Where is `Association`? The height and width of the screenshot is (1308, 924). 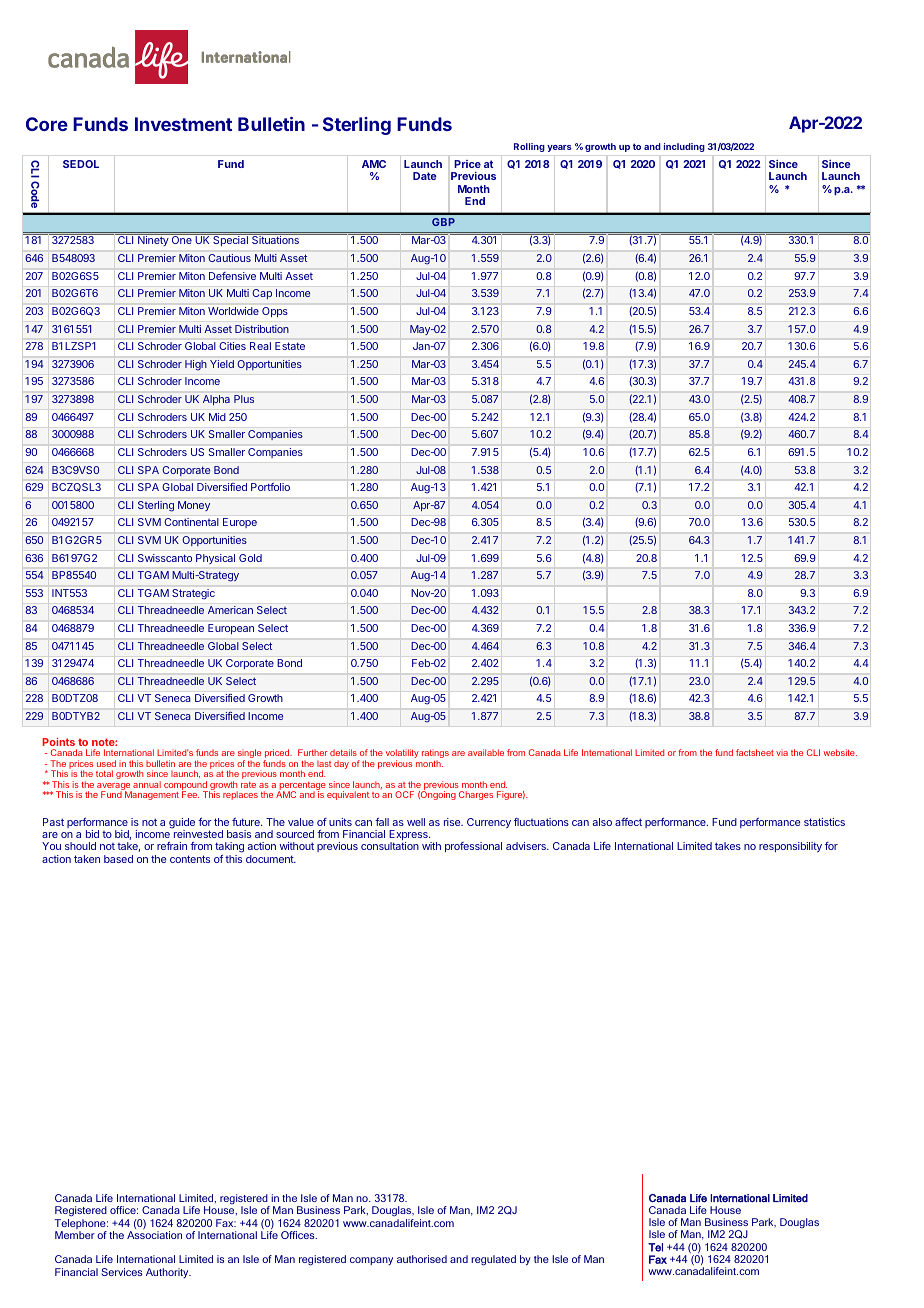 Association is located at coordinates (154, 1235).
